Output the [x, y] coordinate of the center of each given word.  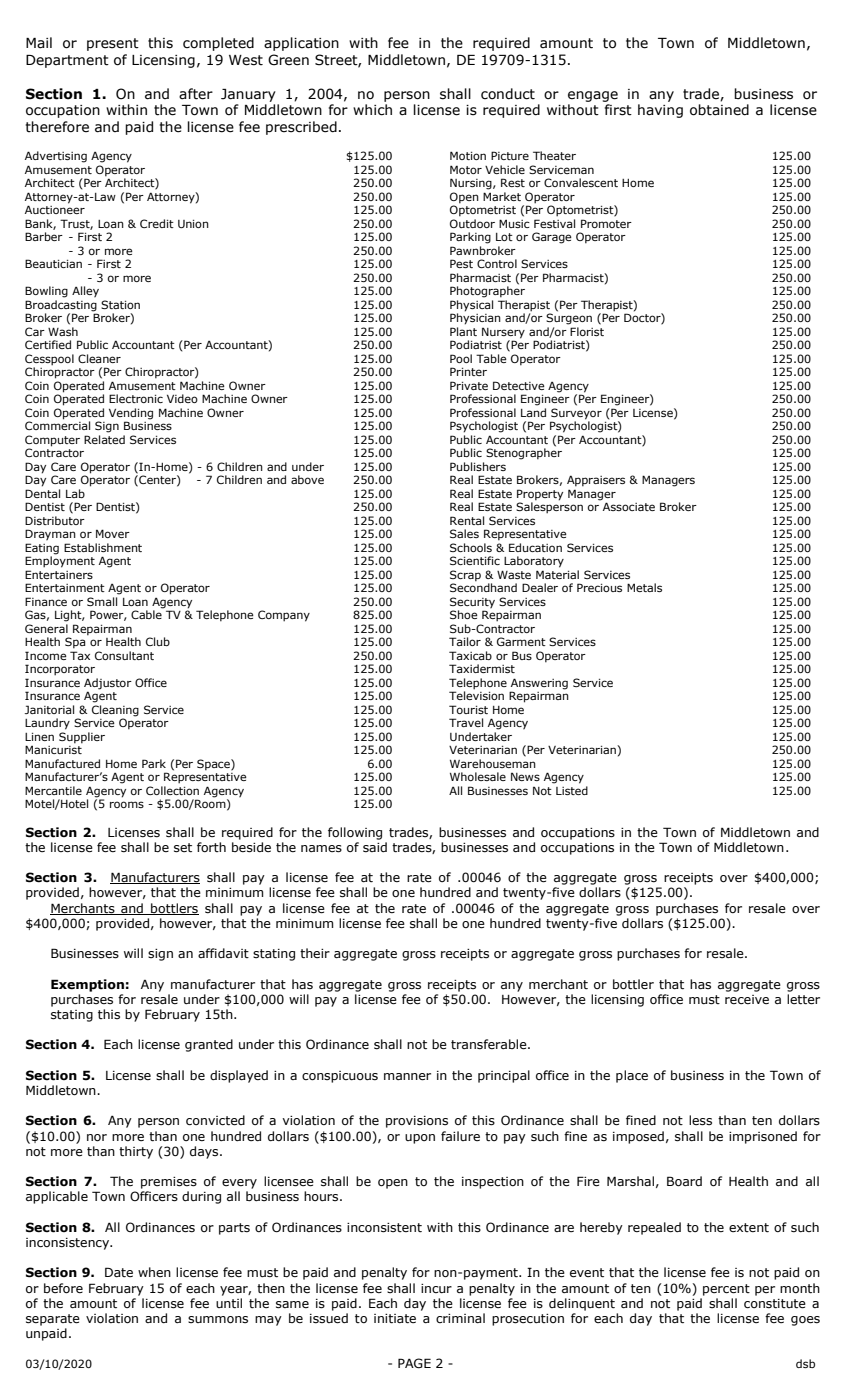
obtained [719, 110]
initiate [395, 1319]
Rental [467, 520]
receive [747, 999]
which [372, 110]
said [375, 847]
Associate [629, 506]
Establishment [103, 547]
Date [119, 1272]
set [183, 848]
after [196, 94]
